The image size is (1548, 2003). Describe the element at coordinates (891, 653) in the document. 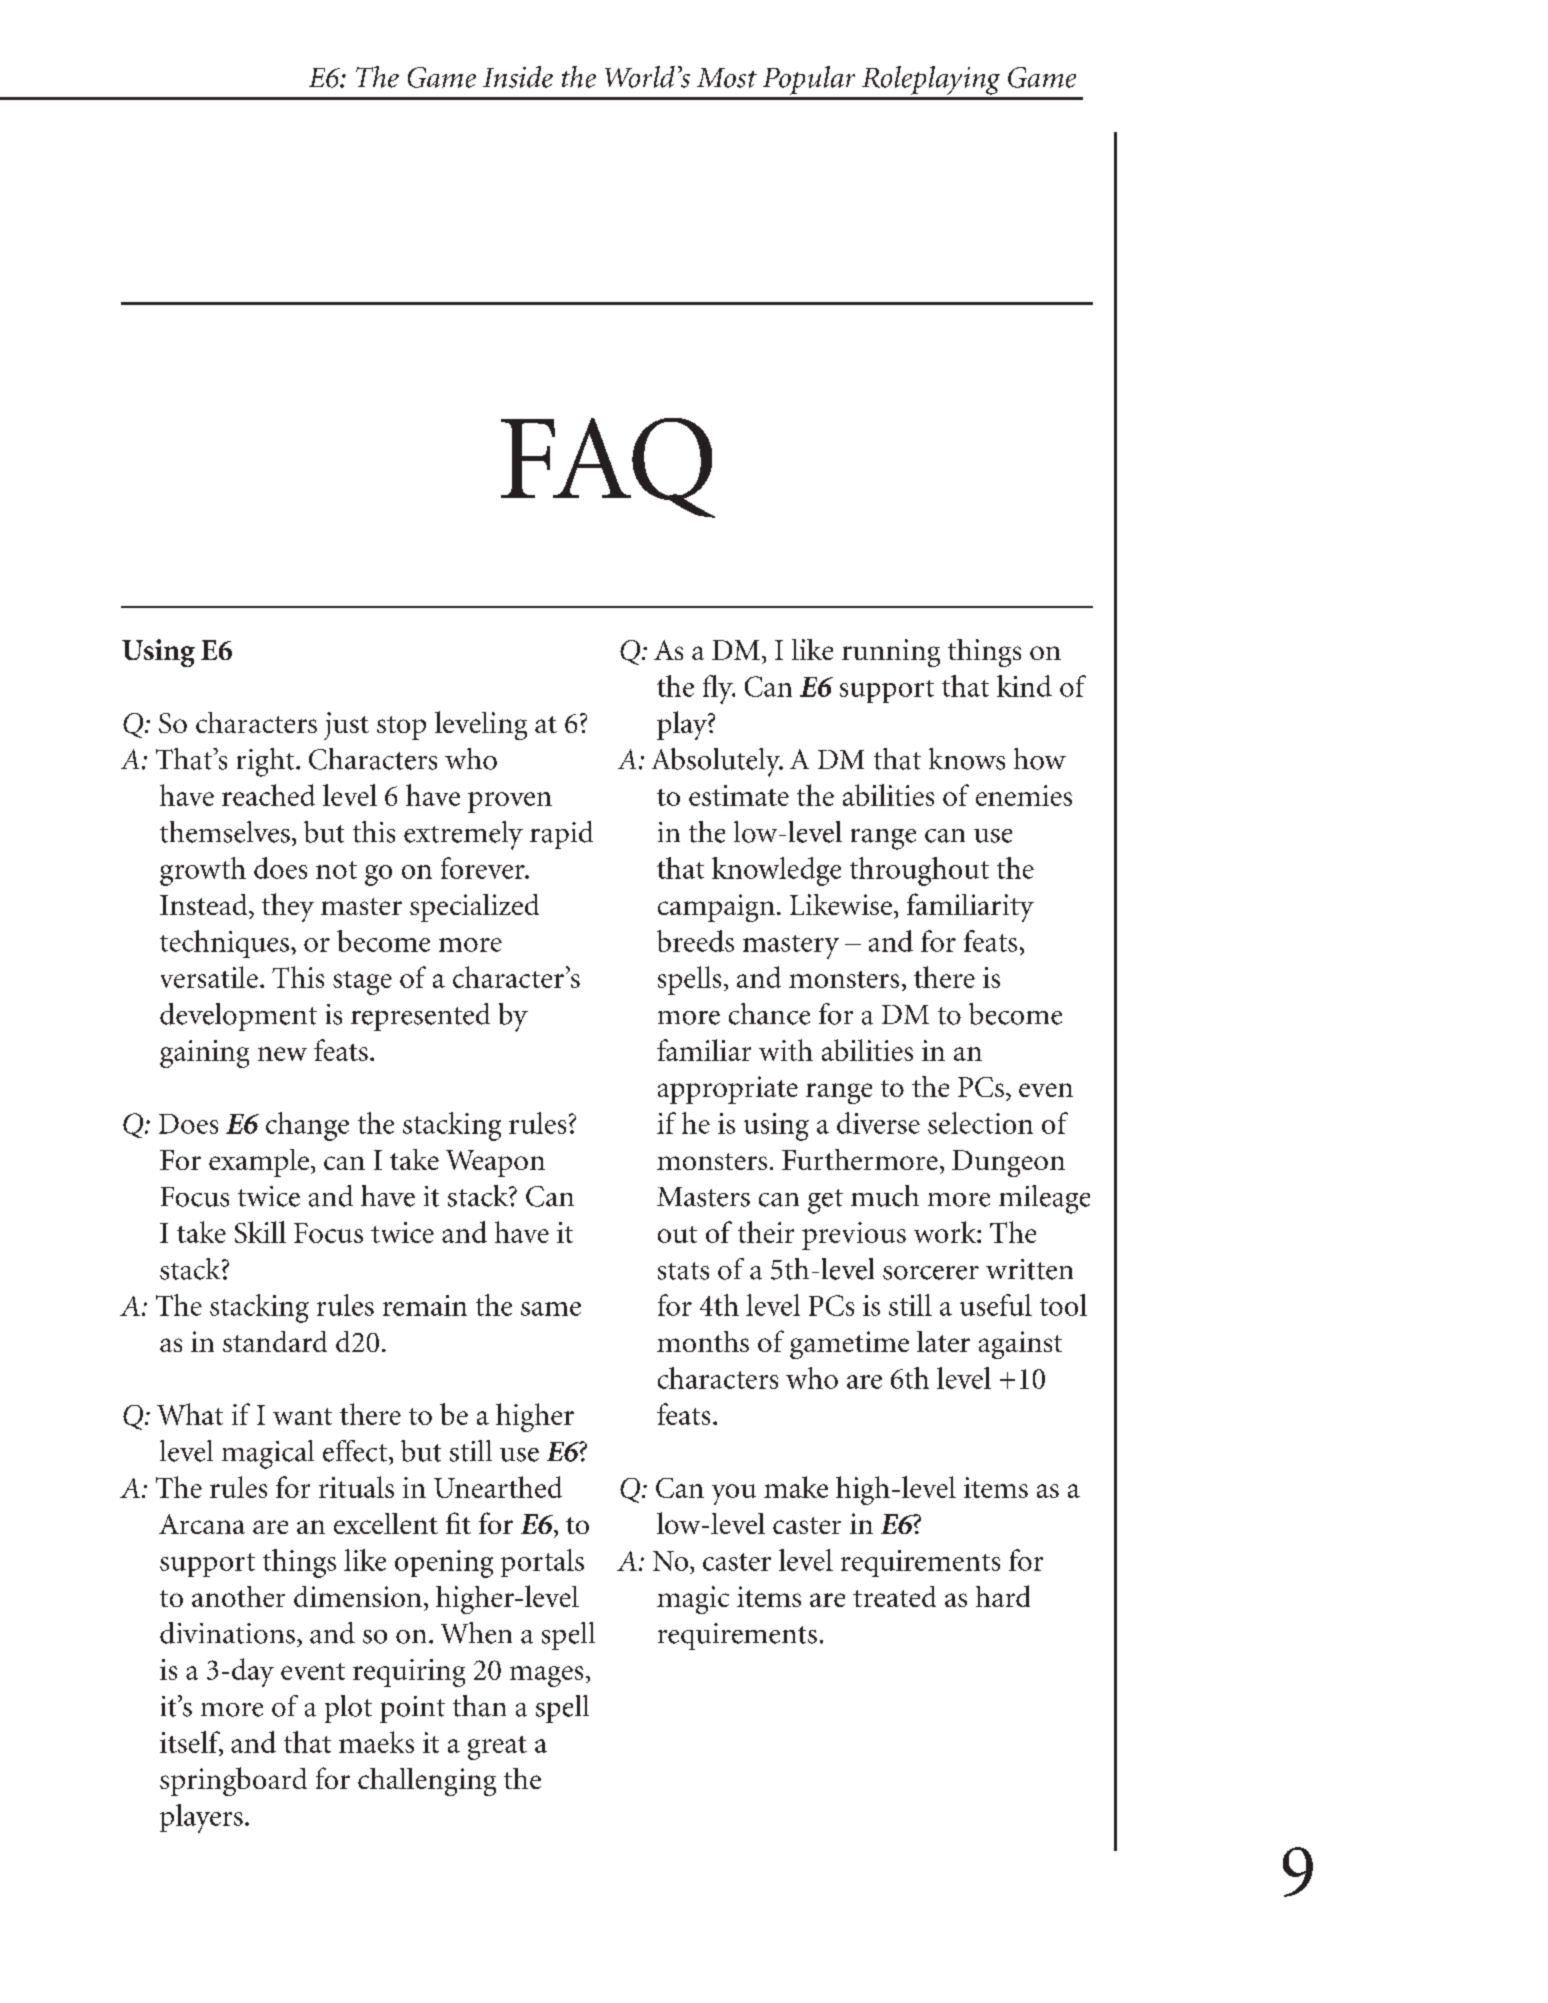

I see `running` at that location.
